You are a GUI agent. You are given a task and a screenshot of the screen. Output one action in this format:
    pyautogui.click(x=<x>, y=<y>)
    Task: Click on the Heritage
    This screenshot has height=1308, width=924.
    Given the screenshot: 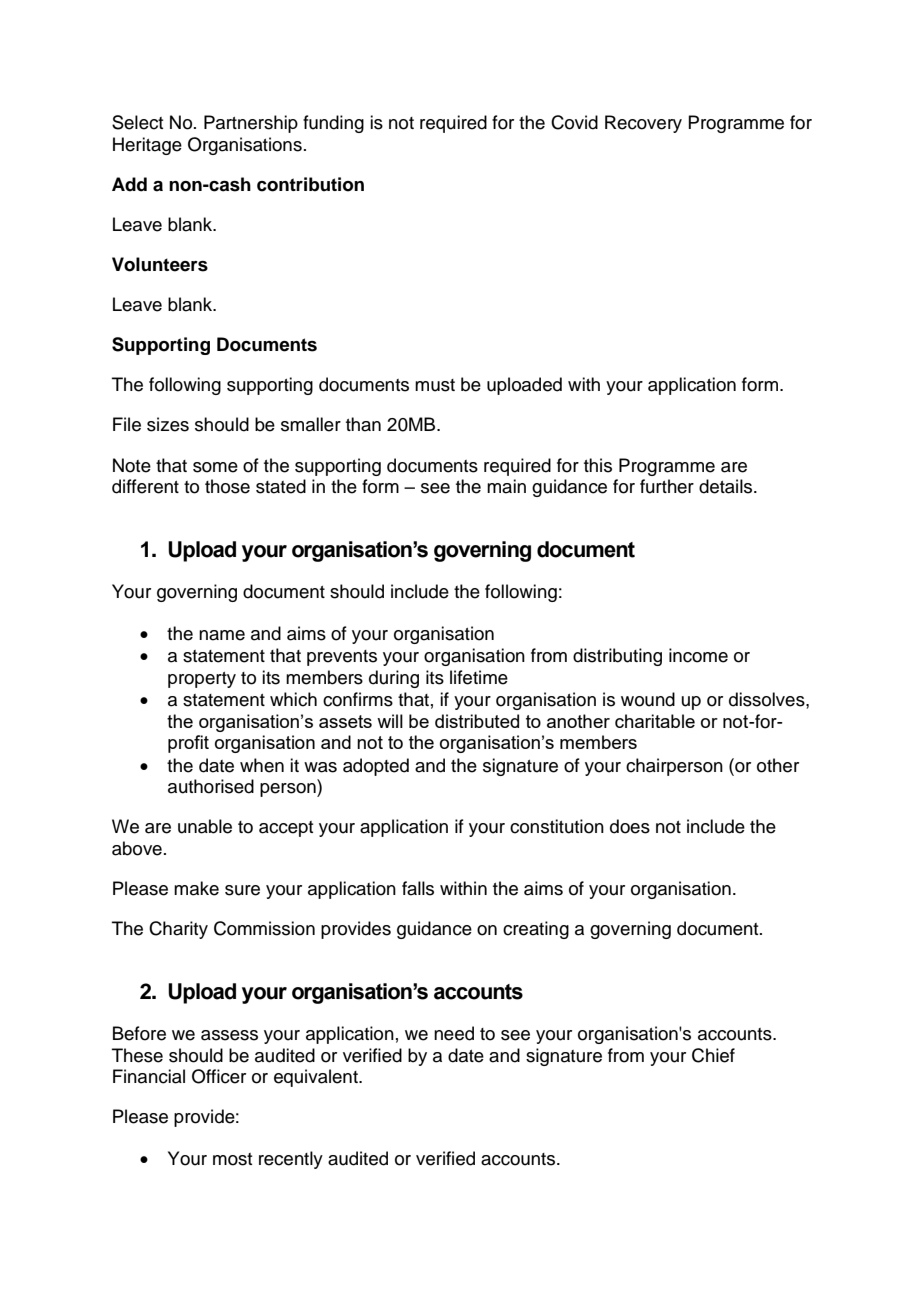 What is the action you would take?
    pyautogui.click(x=147, y=146)
